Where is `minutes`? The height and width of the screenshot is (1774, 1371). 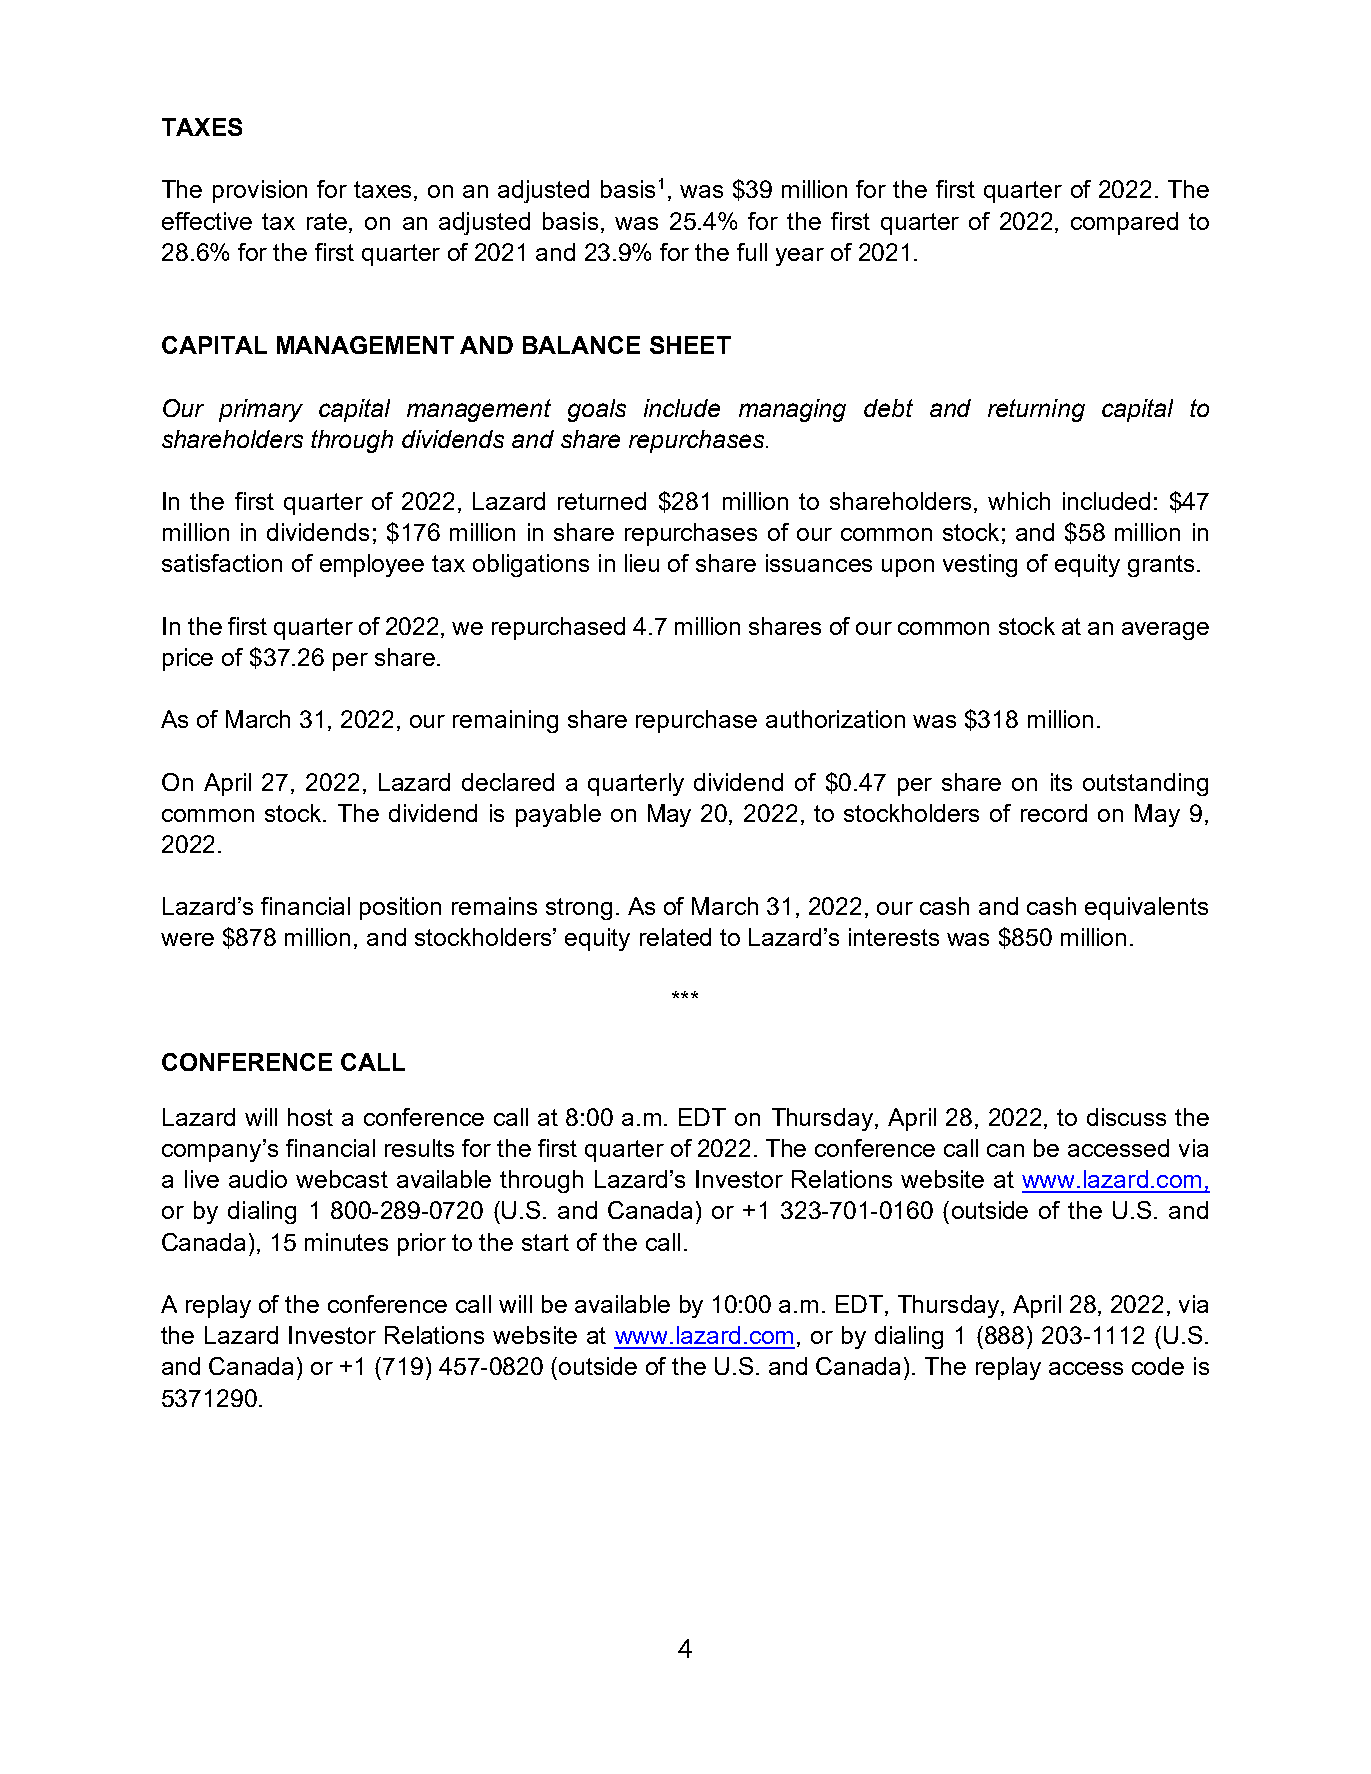 minutes is located at coordinates (346, 1242).
